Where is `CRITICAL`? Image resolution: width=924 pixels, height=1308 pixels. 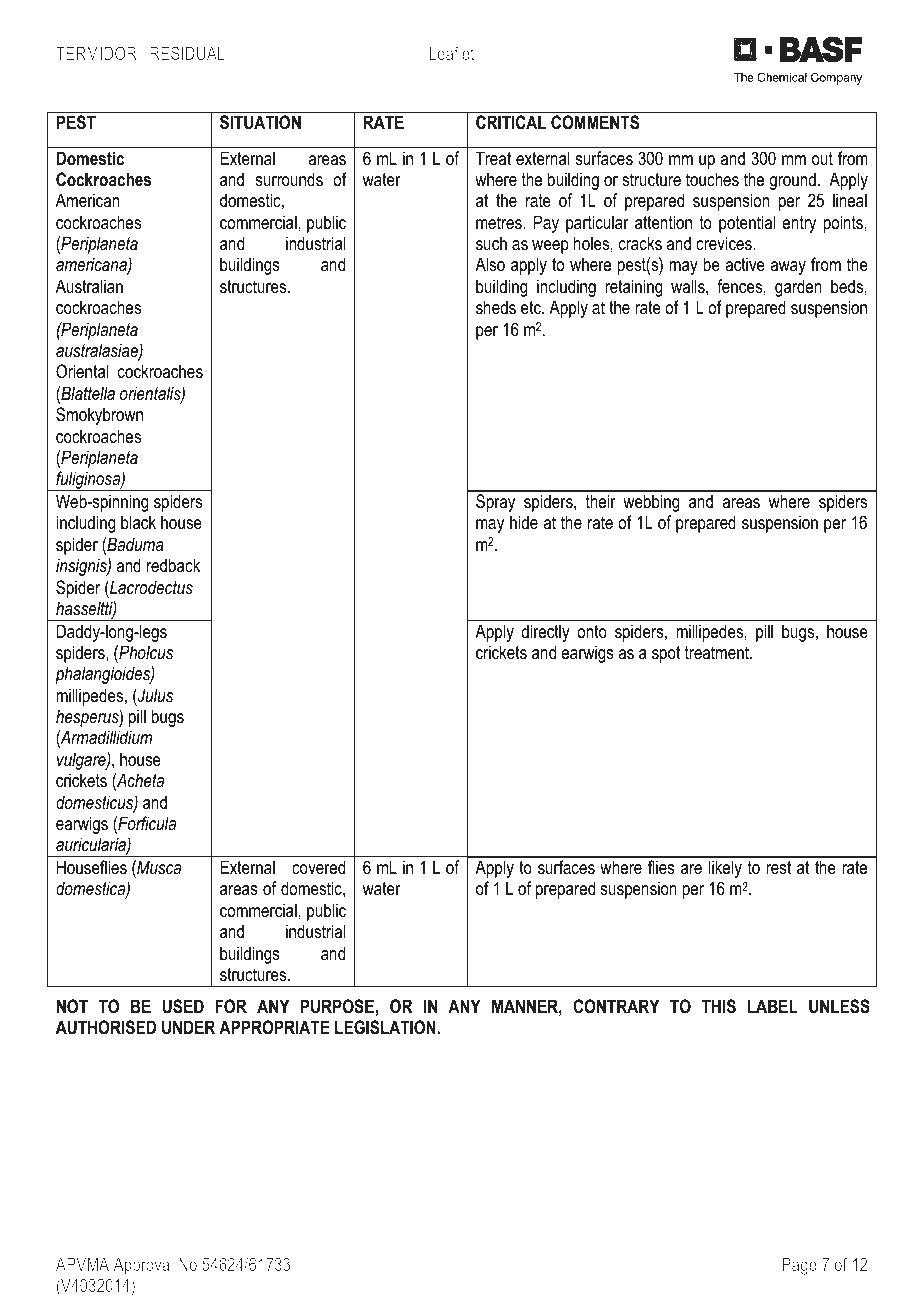
CRITICAL is located at coordinates (511, 122).
